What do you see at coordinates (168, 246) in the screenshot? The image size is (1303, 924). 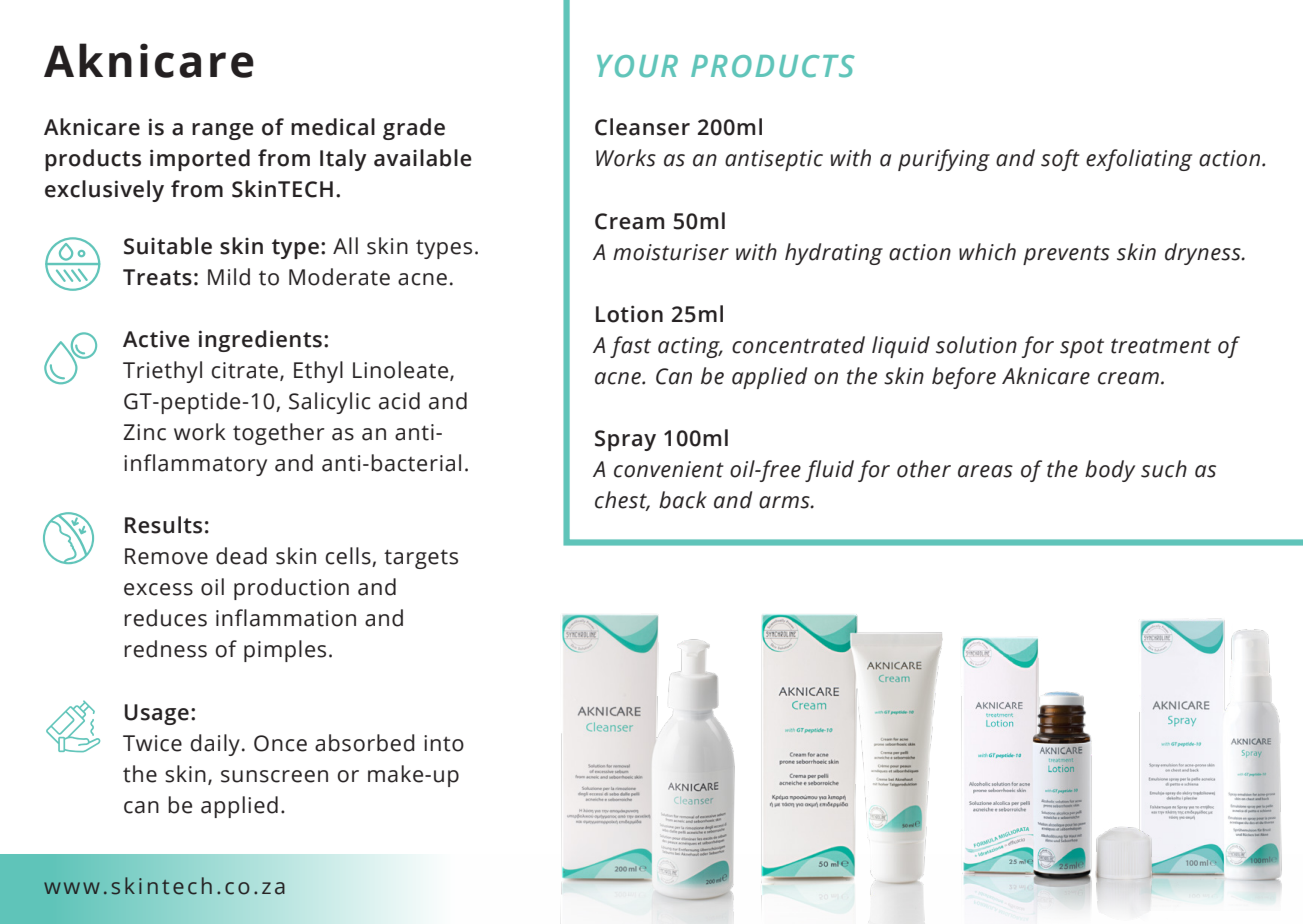 I see `Suitable` at bounding box center [168, 246].
